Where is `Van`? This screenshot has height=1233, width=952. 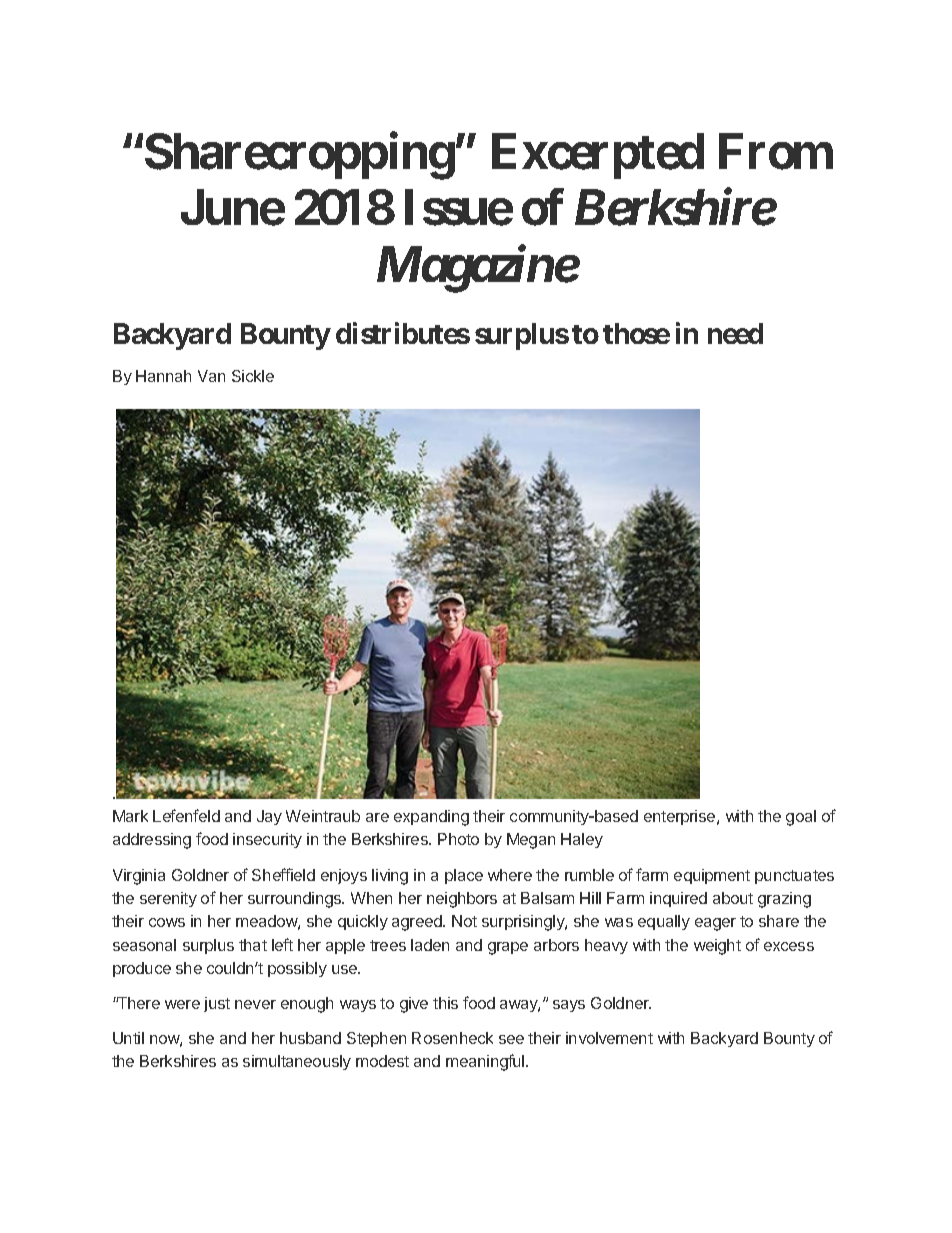
Van is located at coordinates (211, 376).
